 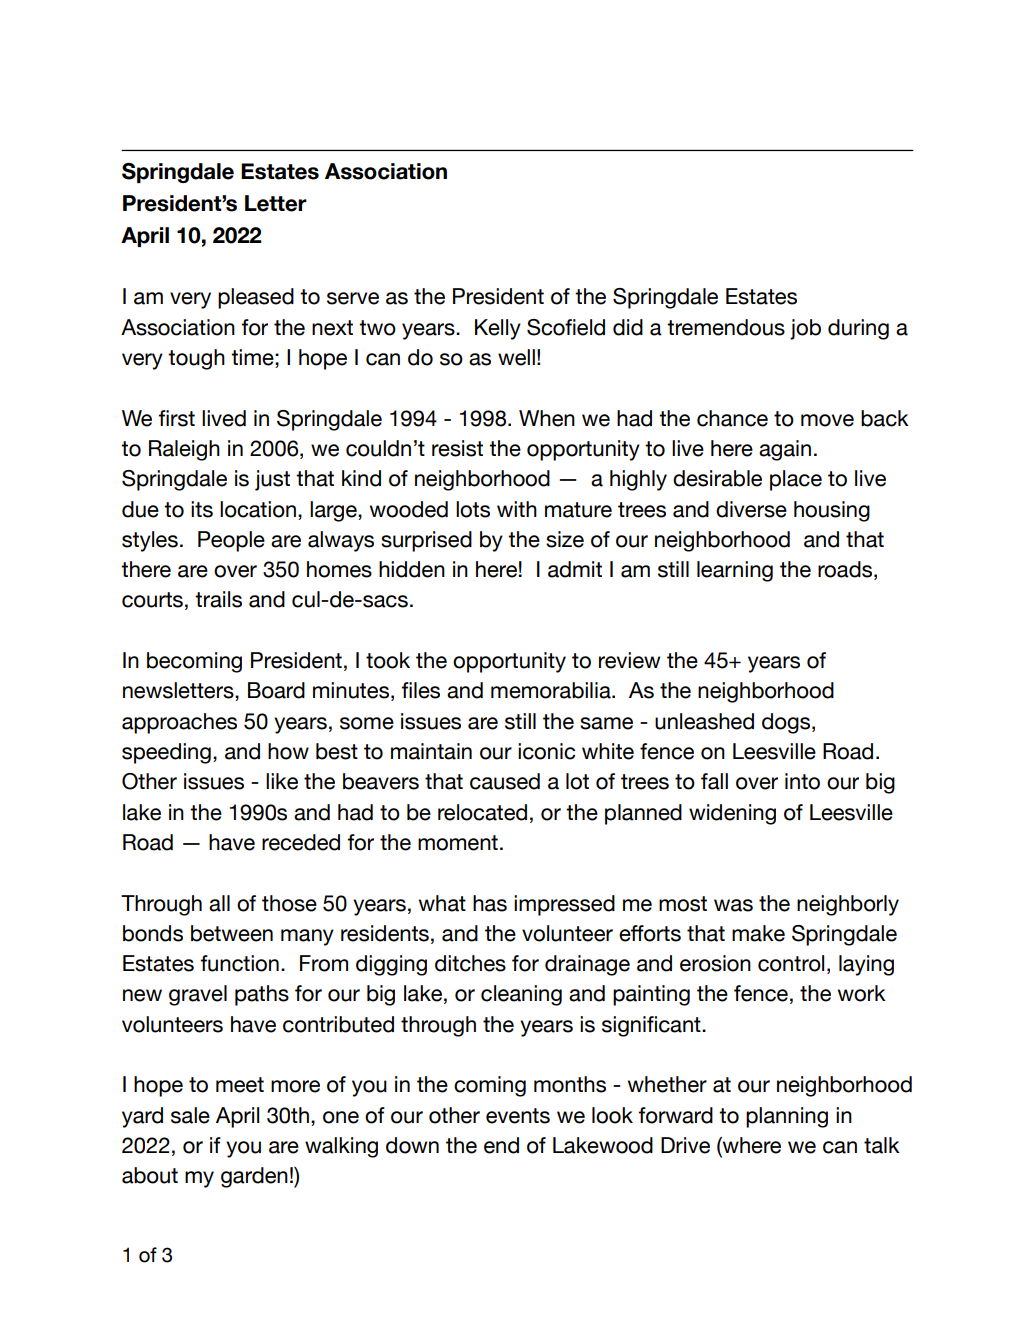 What do you see at coordinates (575, 569) in the screenshot?
I see `admit` at bounding box center [575, 569].
